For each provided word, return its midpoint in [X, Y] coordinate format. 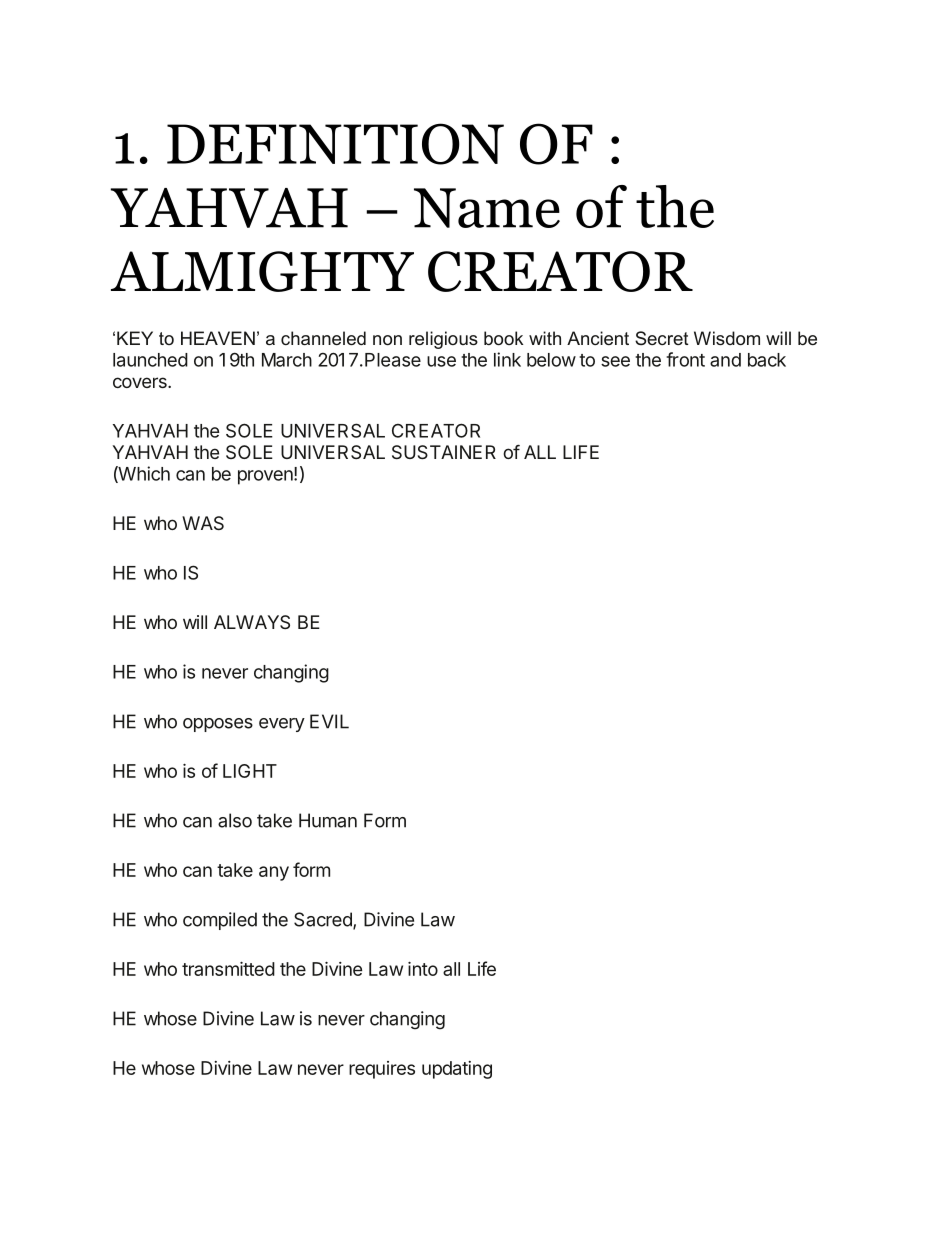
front [685, 359]
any [274, 873]
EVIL [329, 721]
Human [328, 820]
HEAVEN [218, 338]
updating [457, 1070]
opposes [218, 725]
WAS [203, 523]
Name [487, 208]
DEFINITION [335, 144]
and [725, 360]
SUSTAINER [444, 452]
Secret [662, 338]
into [423, 969]
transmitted [228, 969]
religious [443, 340]
